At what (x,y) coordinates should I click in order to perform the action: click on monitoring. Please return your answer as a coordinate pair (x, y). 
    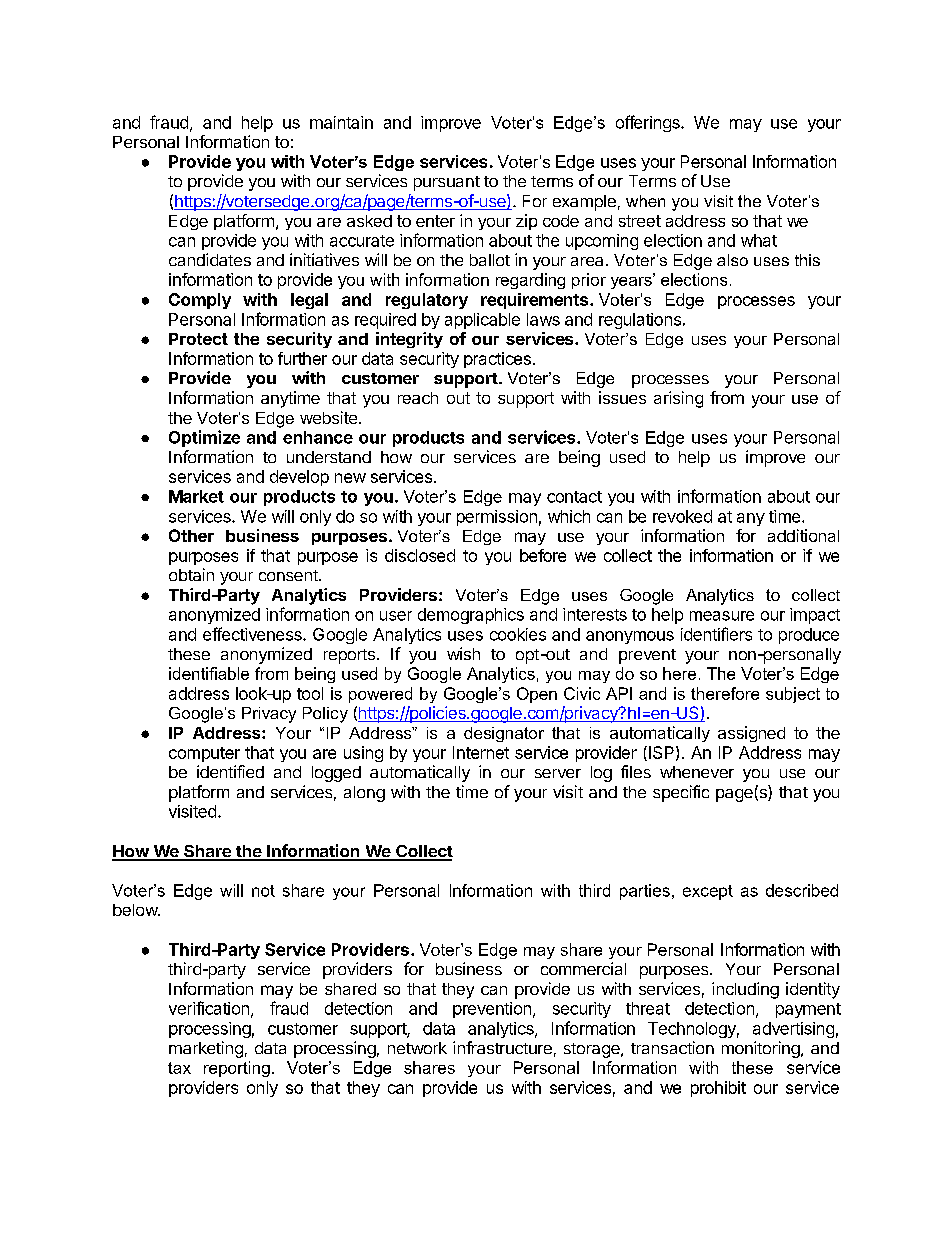
    Looking at the image, I should click on (762, 1049).
